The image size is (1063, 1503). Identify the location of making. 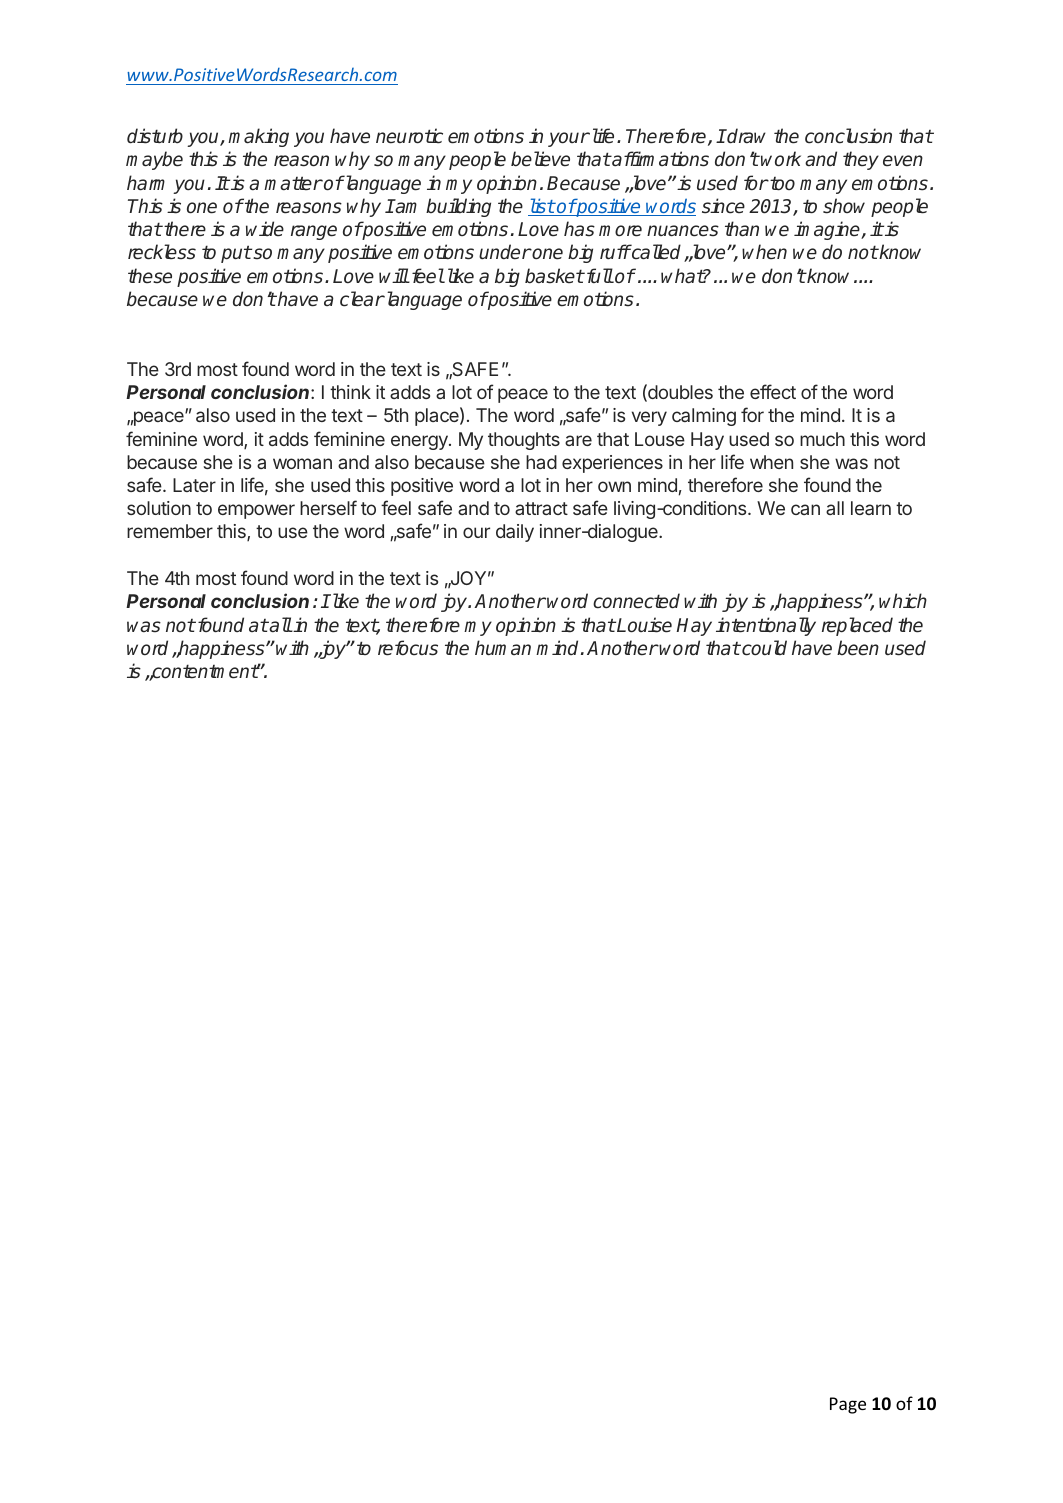
(258, 137).
